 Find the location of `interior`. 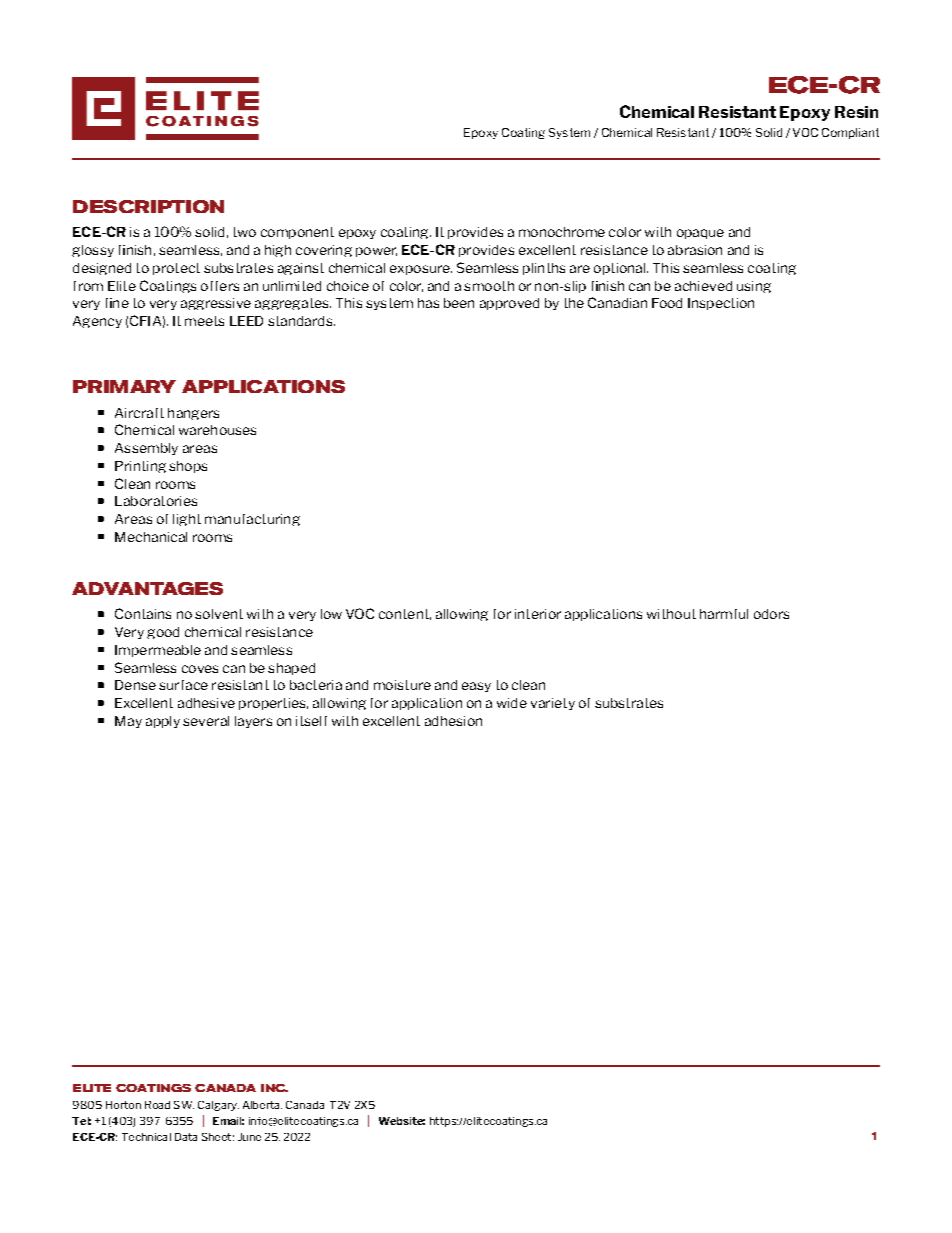

interior is located at coordinates (538, 614).
